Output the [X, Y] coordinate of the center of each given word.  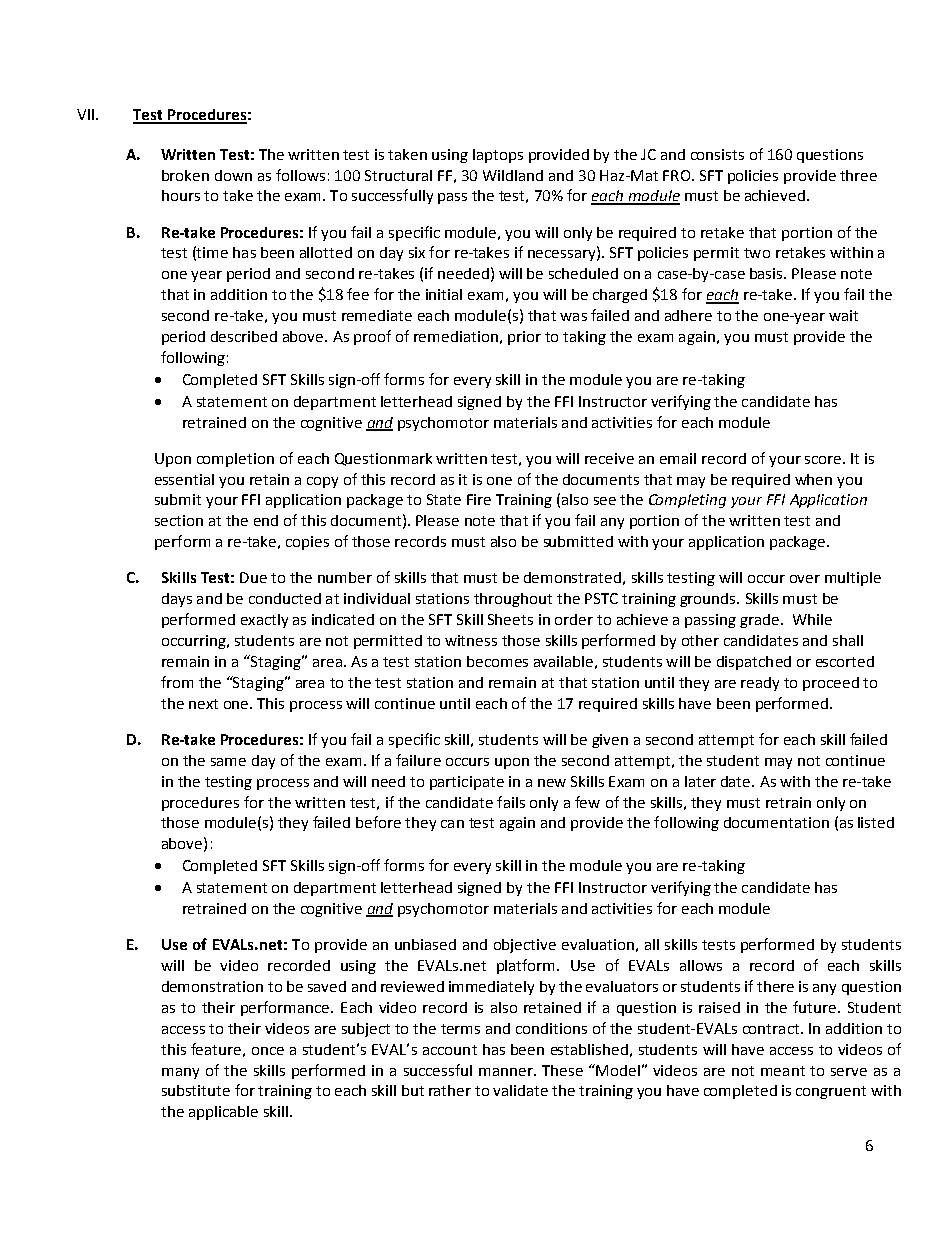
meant [783, 1071]
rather [450, 1090]
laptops [498, 156]
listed [876, 822]
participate [467, 783]
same [228, 762]
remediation [456, 336]
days [177, 600]
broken [185, 175]
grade [759, 621]
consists [717, 154]
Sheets [510, 619]
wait [843, 315]
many [180, 1073]
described [244, 336]
